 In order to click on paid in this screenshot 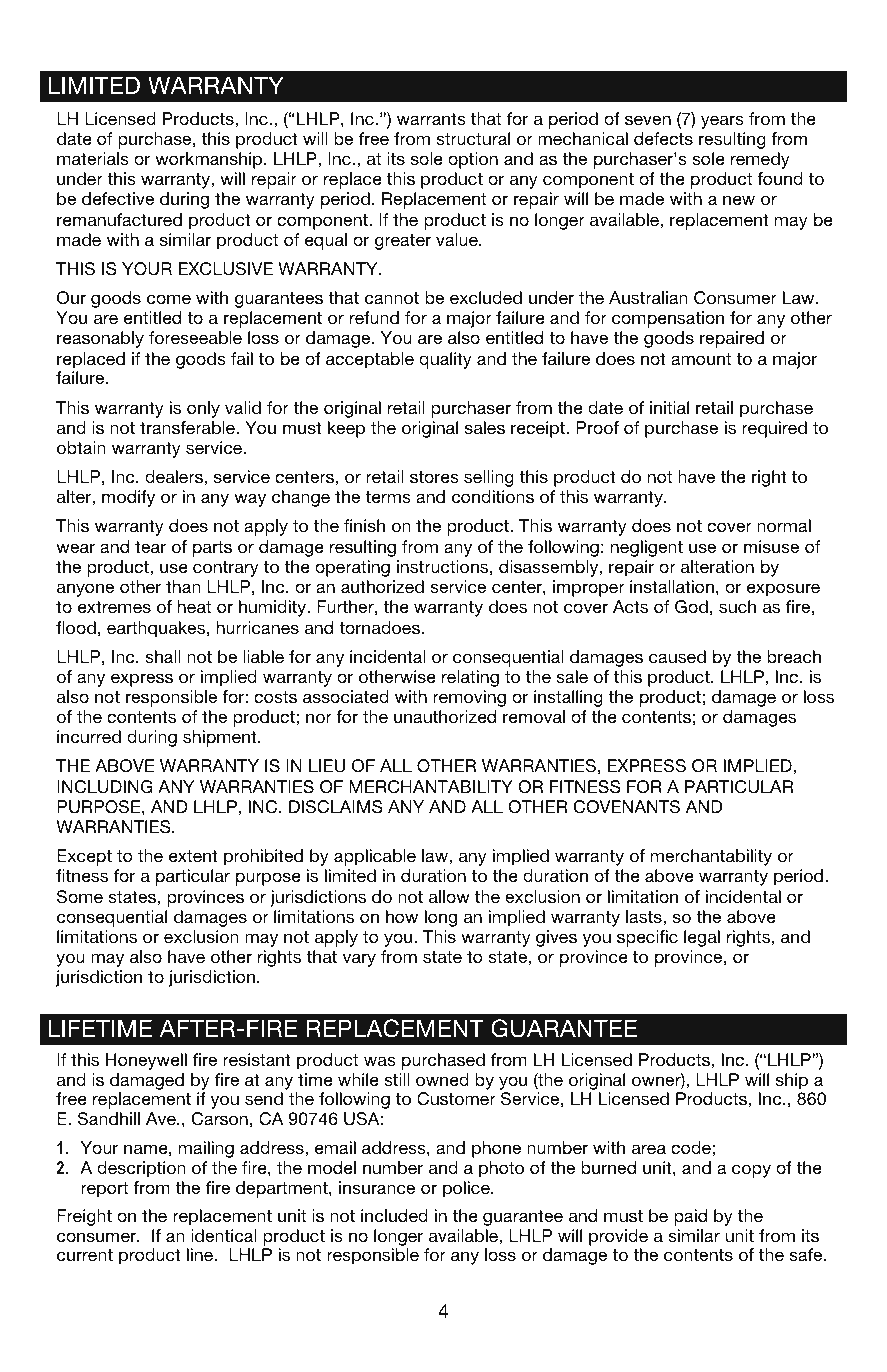, I will do `click(690, 1217)`.
